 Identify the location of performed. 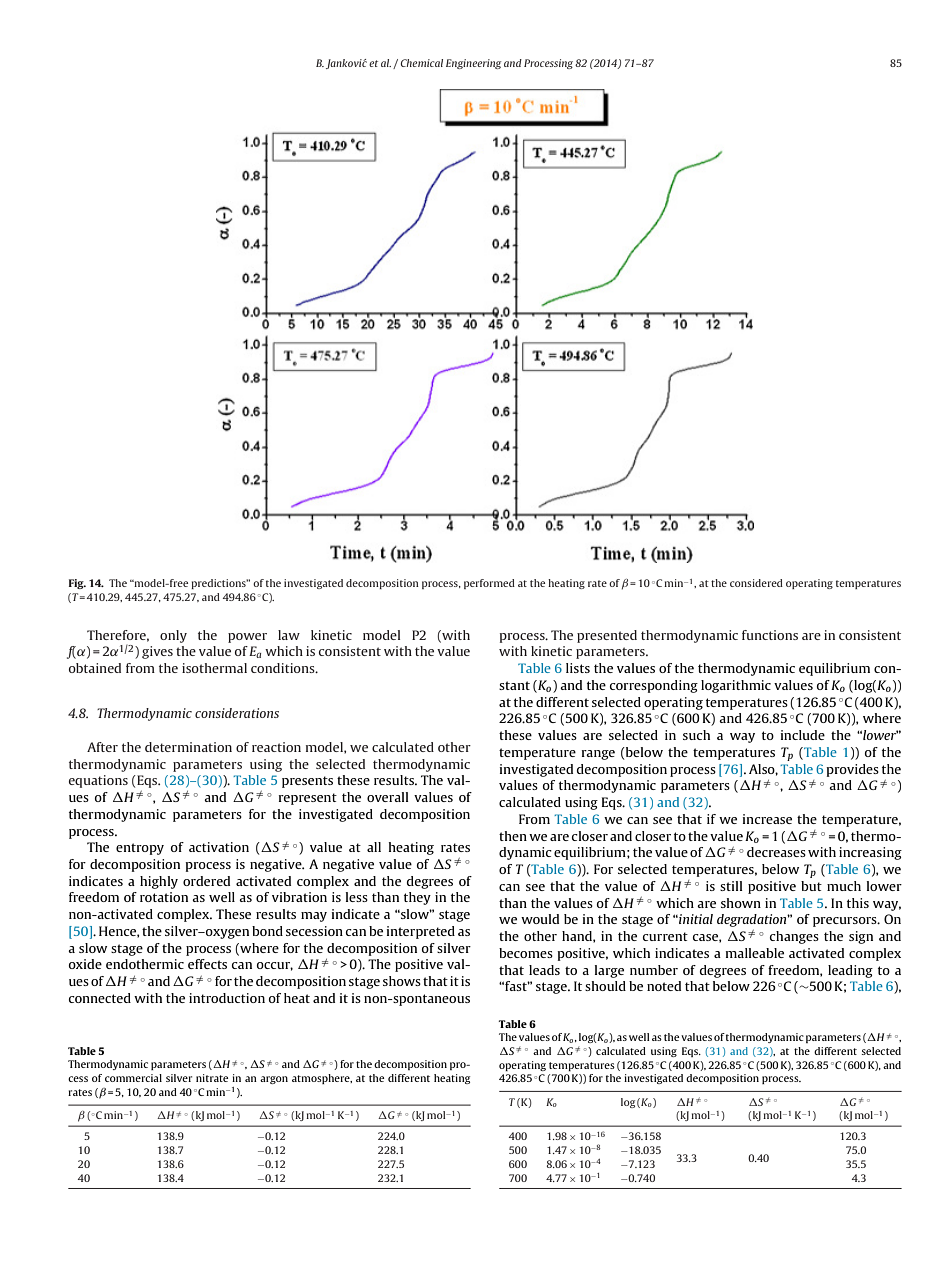
(489, 584).
